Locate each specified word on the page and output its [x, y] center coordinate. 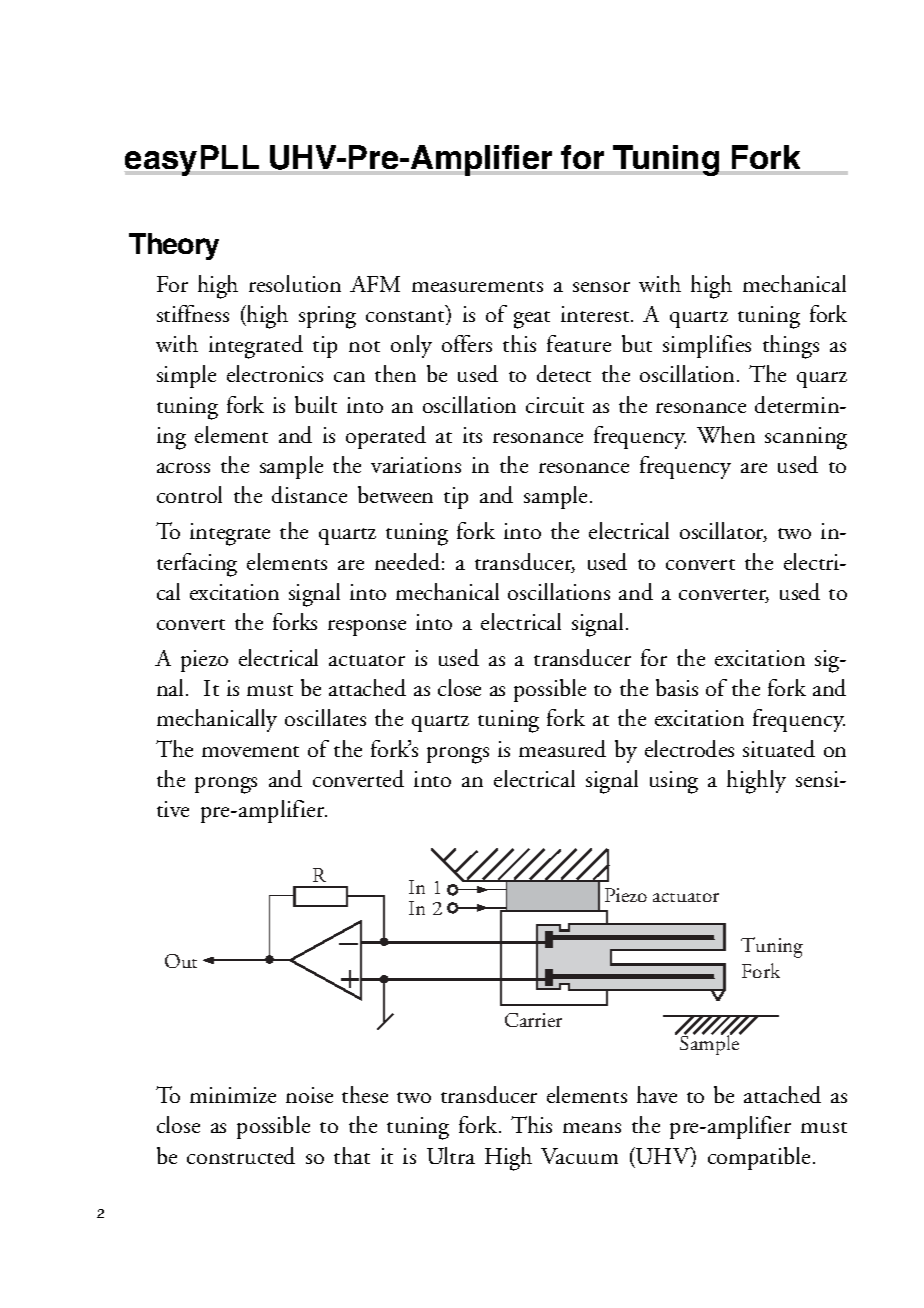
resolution [295, 283]
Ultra [451, 1155]
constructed [241, 1155]
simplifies [707, 346]
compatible [759, 1158]
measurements [477, 286]
